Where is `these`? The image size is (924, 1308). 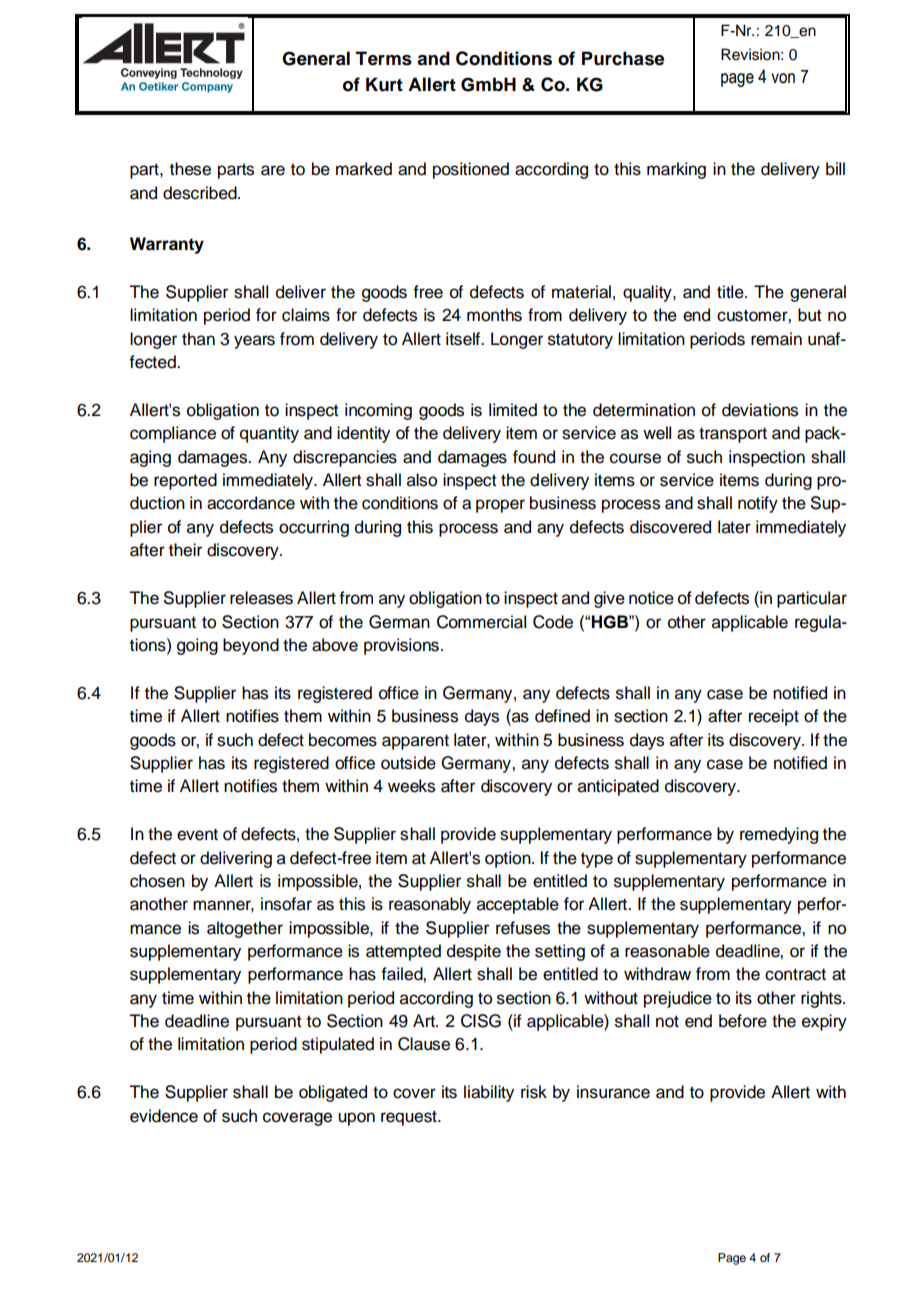 these is located at coordinates (190, 169).
